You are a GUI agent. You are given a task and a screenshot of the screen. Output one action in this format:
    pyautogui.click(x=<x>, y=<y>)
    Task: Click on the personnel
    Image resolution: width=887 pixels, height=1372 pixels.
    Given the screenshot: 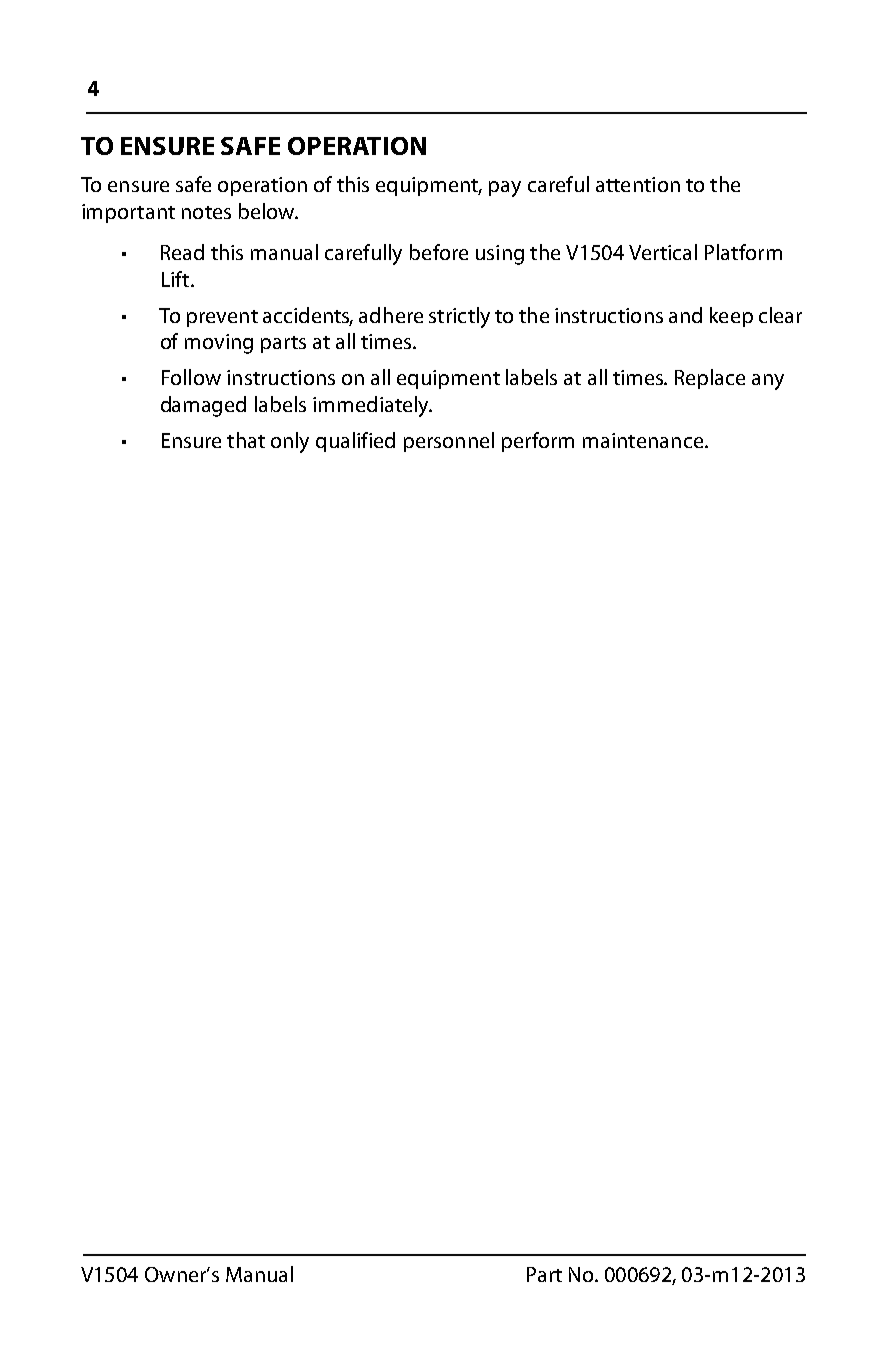 What is the action you would take?
    pyautogui.click(x=449, y=442)
